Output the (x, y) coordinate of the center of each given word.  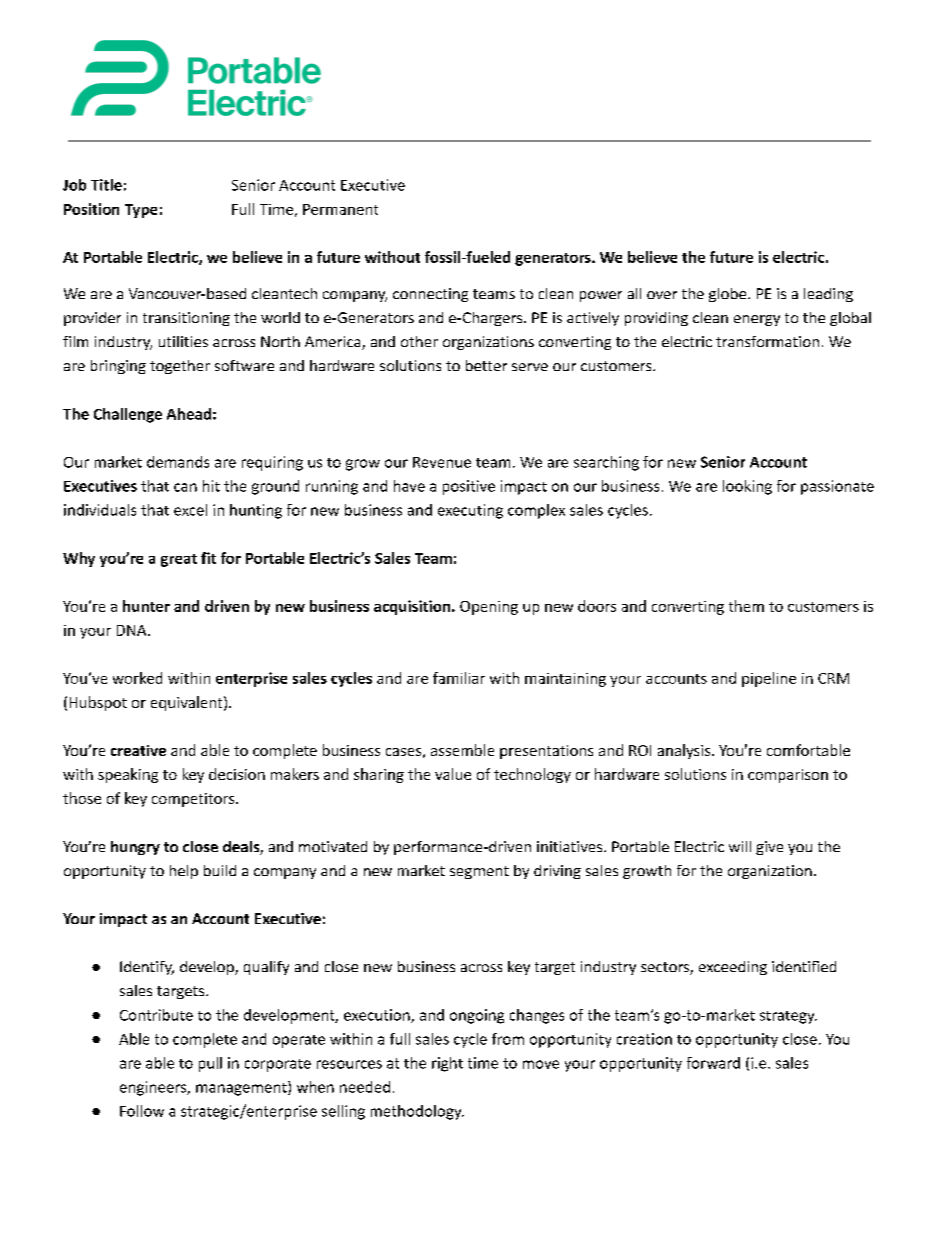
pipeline (769, 679)
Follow (142, 1111)
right (447, 1064)
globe (729, 295)
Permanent (340, 209)
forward (713, 1063)
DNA (133, 630)
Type (141, 211)
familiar (459, 678)
